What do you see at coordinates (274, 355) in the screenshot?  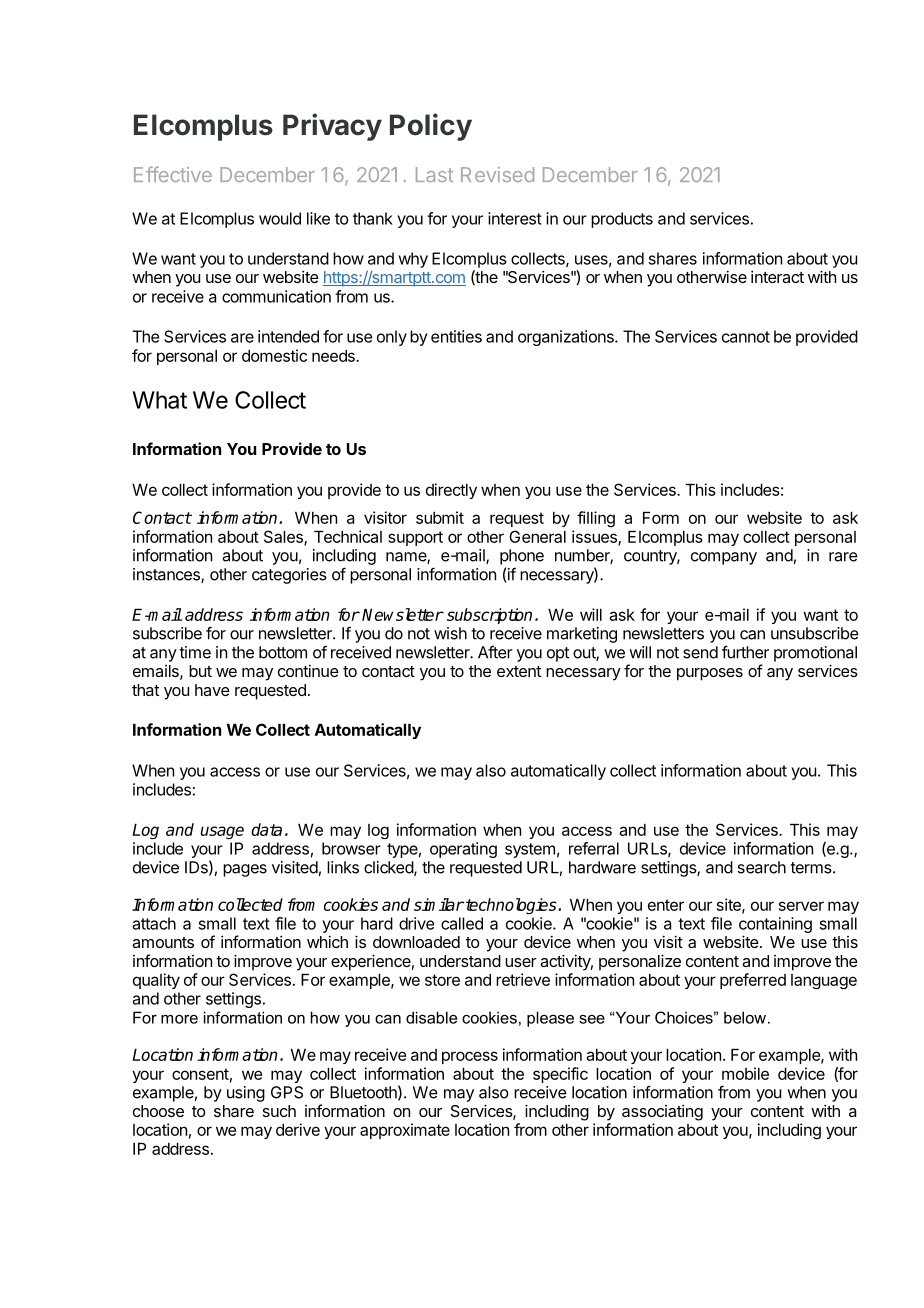 I see `domestic` at bounding box center [274, 355].
